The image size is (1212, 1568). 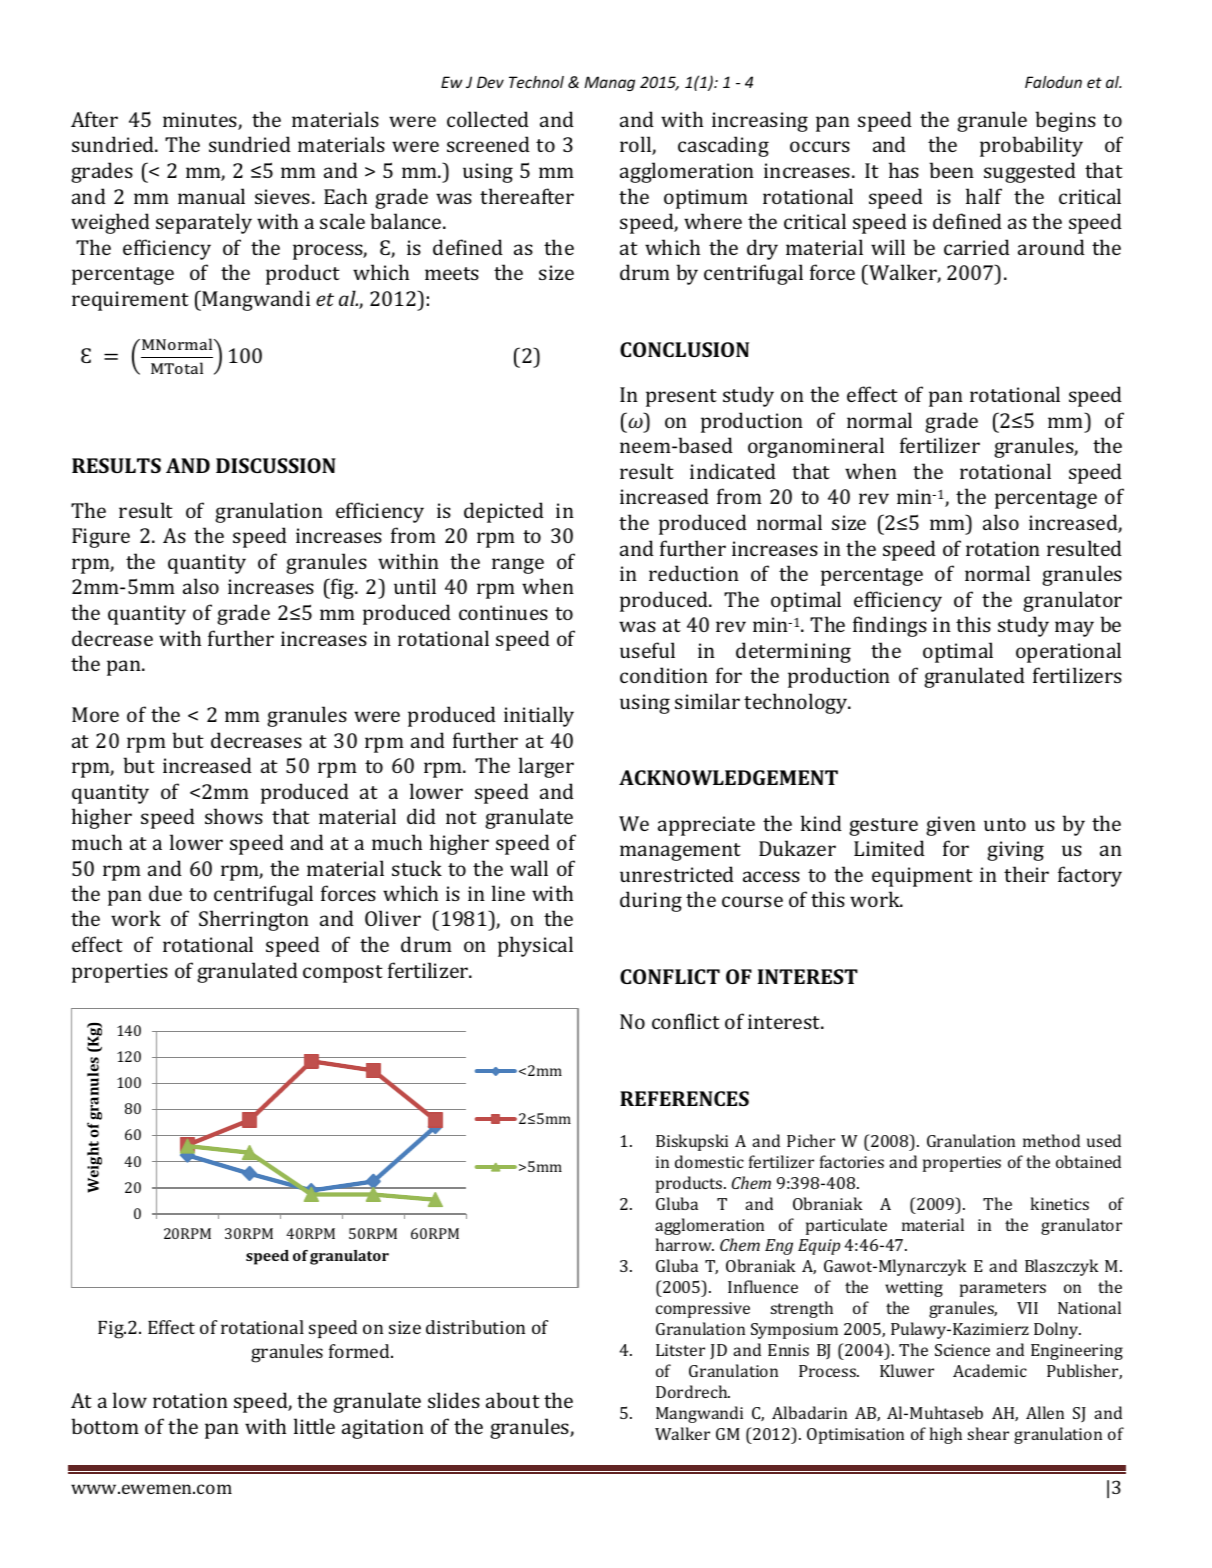 I want to click on little, so click(x=314, y=1426).
